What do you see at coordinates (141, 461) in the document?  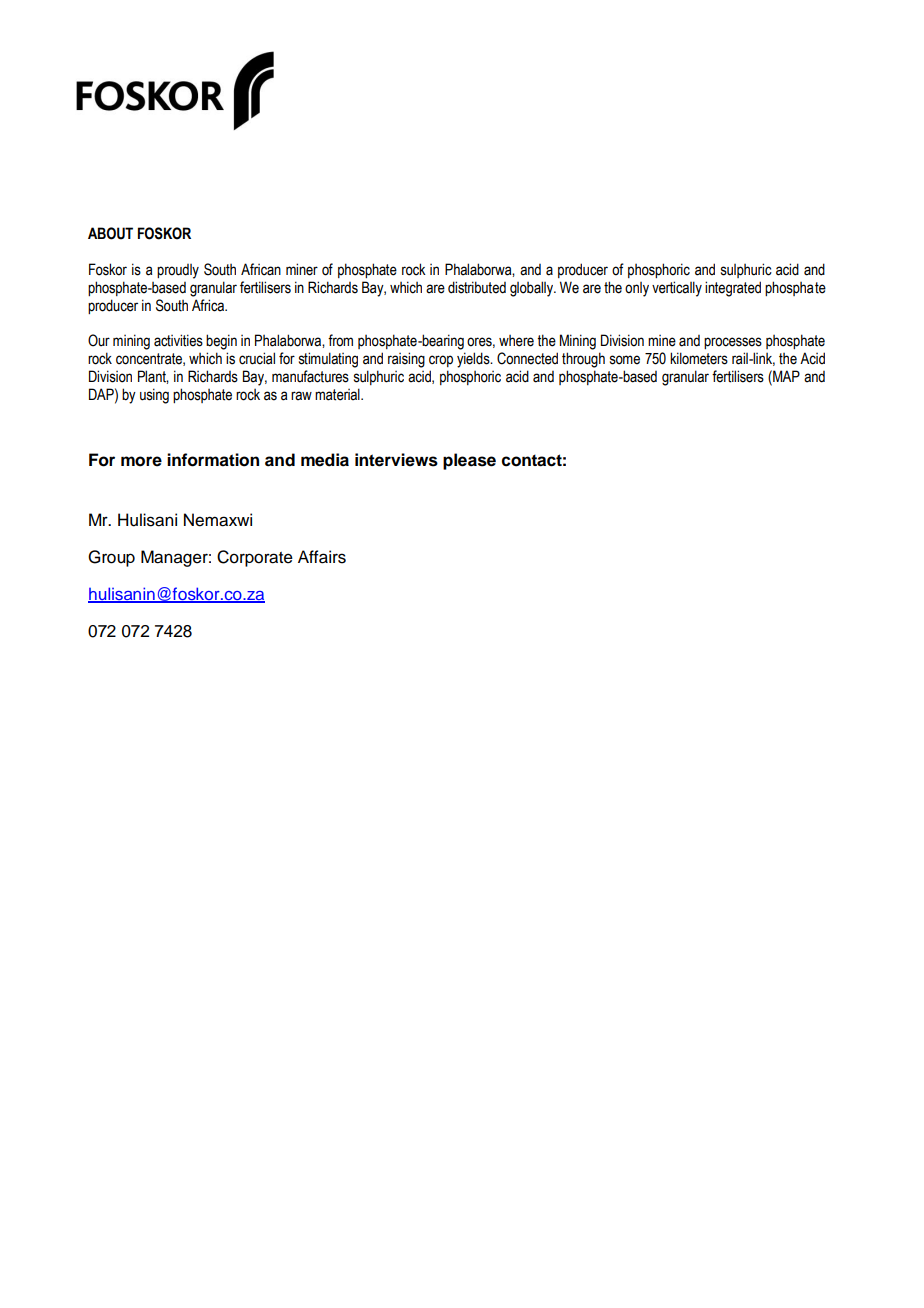 I see `more` at bounding box center [141, 461].
